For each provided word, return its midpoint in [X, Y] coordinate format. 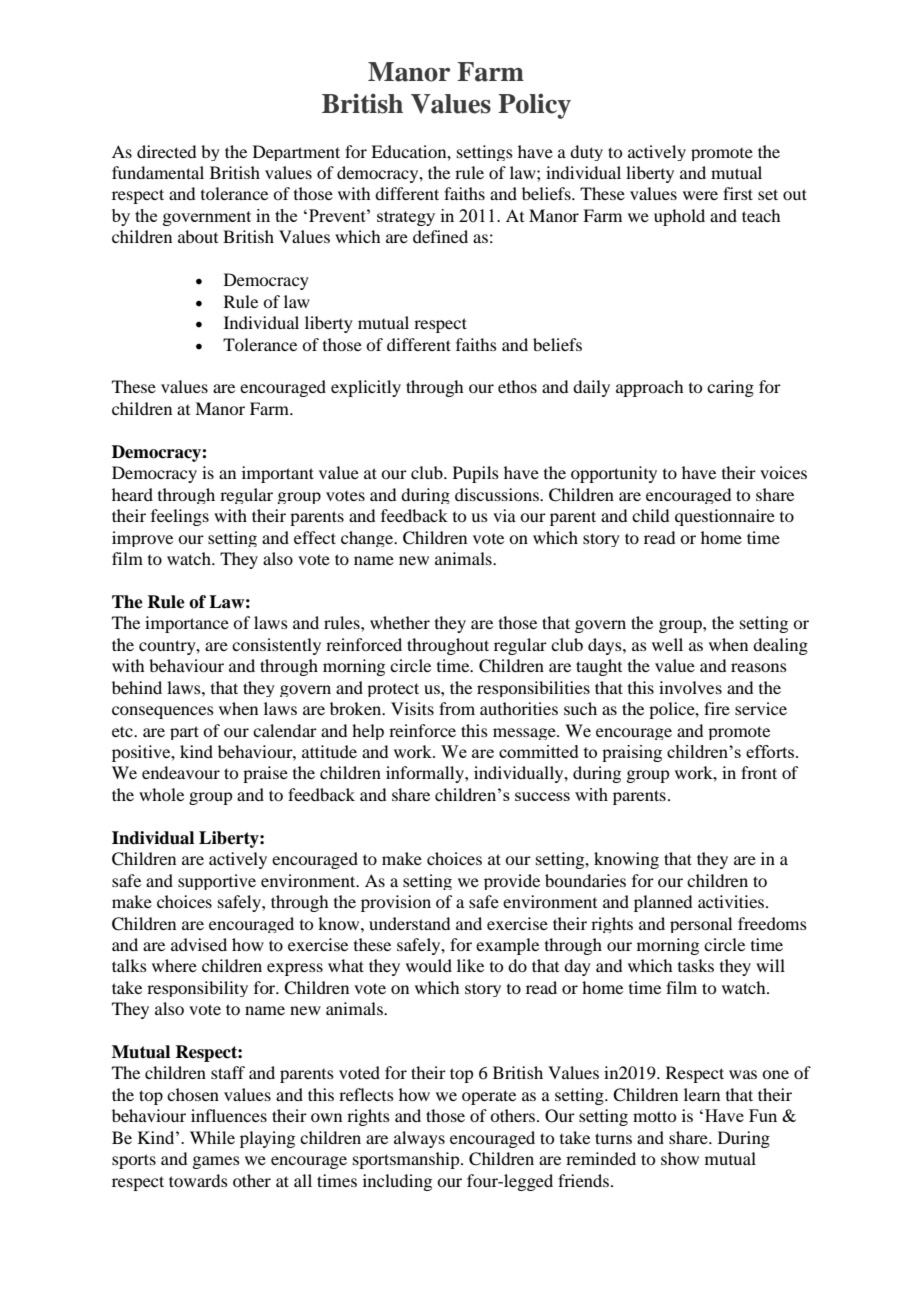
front [759, 772]
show [680, 1158]
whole [161, 794]
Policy [534, 106]
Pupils [476, 474]
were [700, 195]
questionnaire [725, 517]
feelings [180, 517]
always [419, 1139]
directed [166, 151]
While [212, 1137]
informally [426, 774]
